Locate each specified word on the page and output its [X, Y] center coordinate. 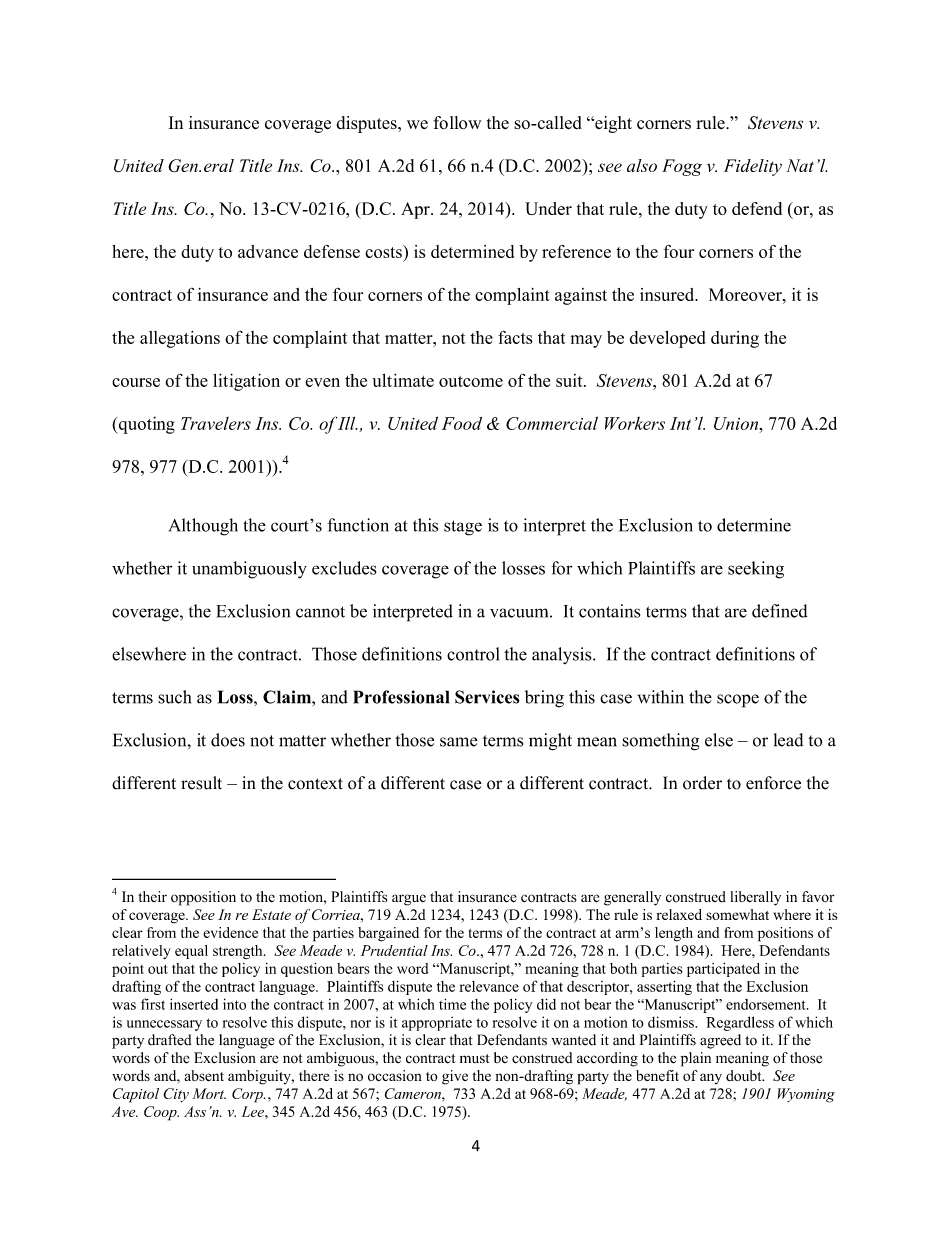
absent [204, 1075]
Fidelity [753, 167]
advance [268, 251]
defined [780, 611]
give [455, 1077]
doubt [745, 1075]
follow [457, 123]
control [473, 654]
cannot [320, 612]
